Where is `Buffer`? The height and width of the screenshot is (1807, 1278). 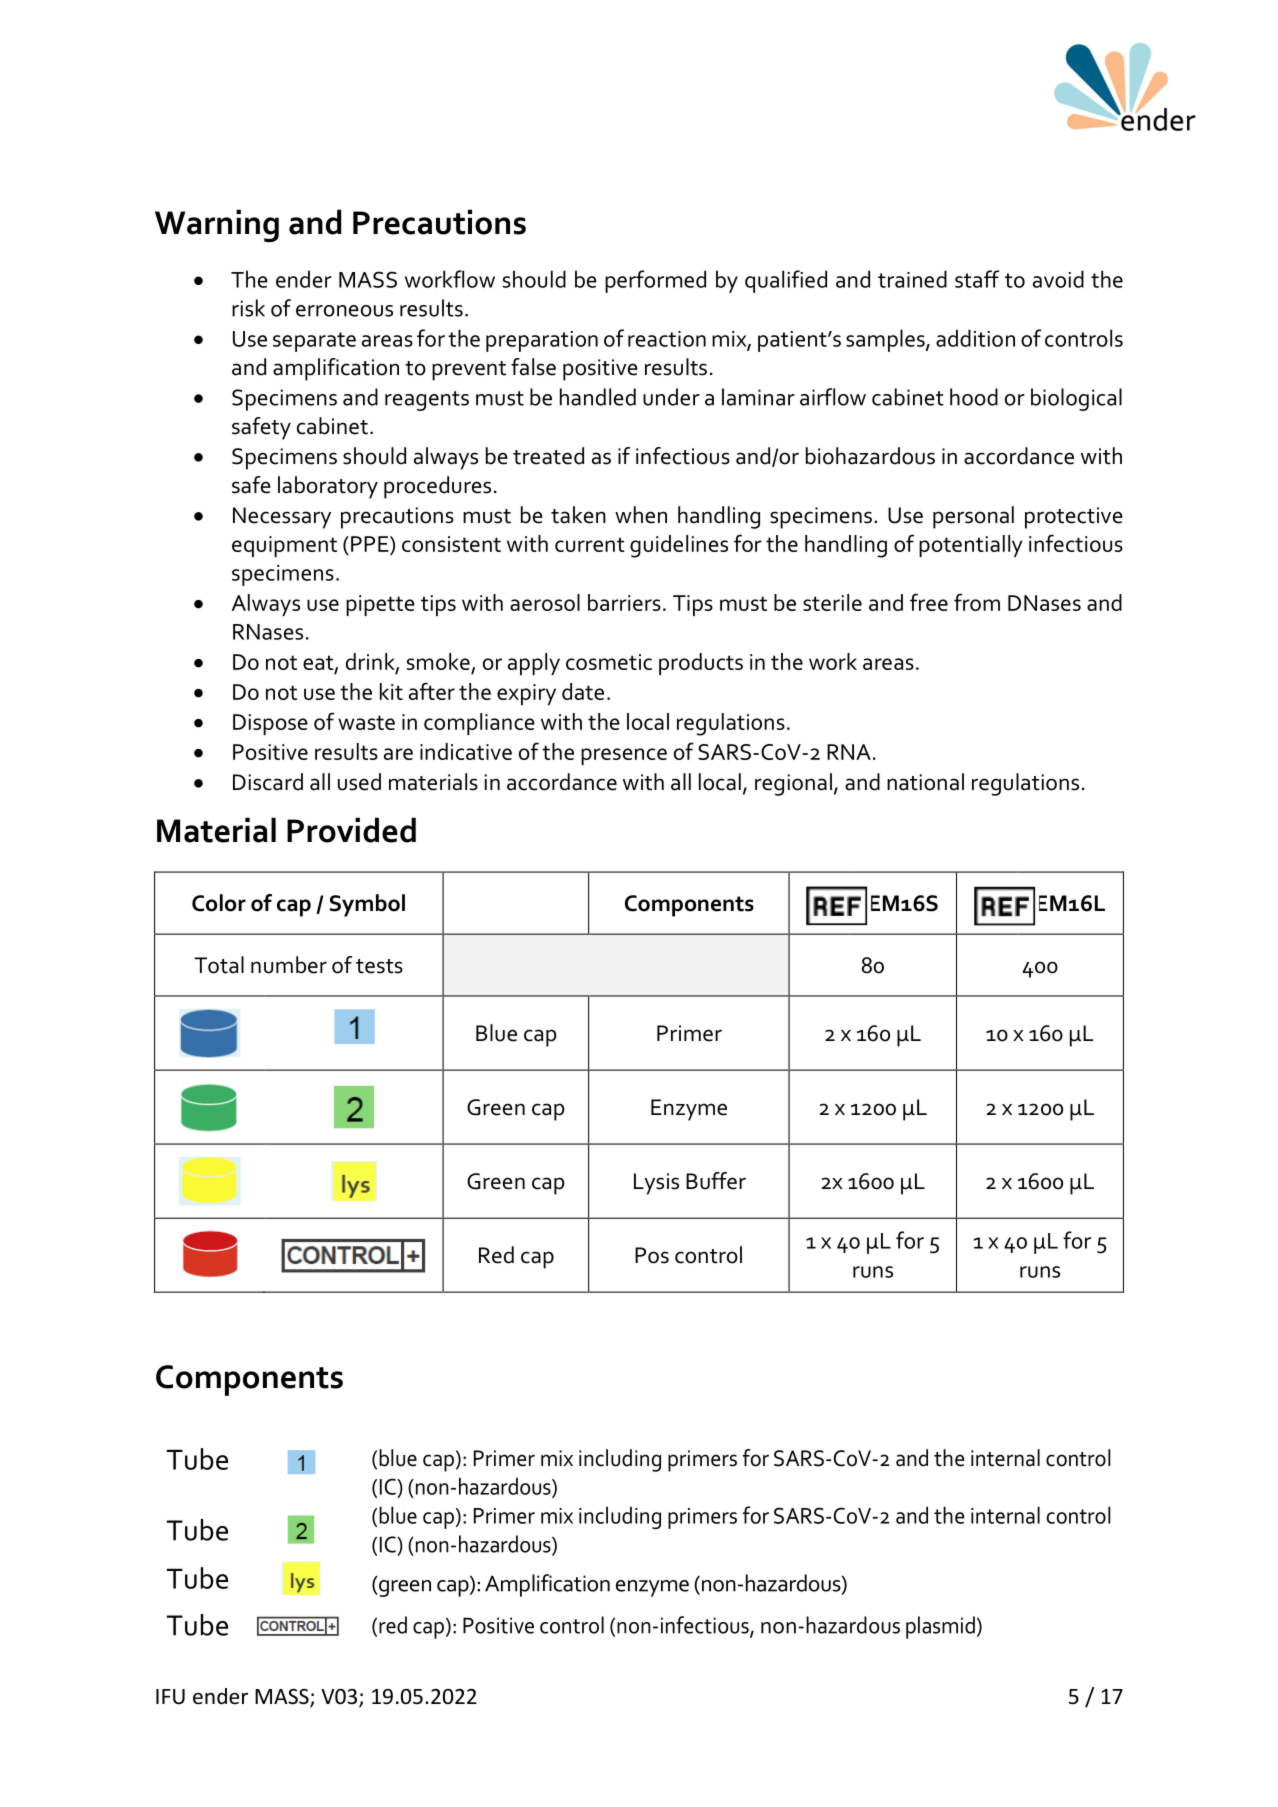
Buffer is located at coordinates (716, 1181).
